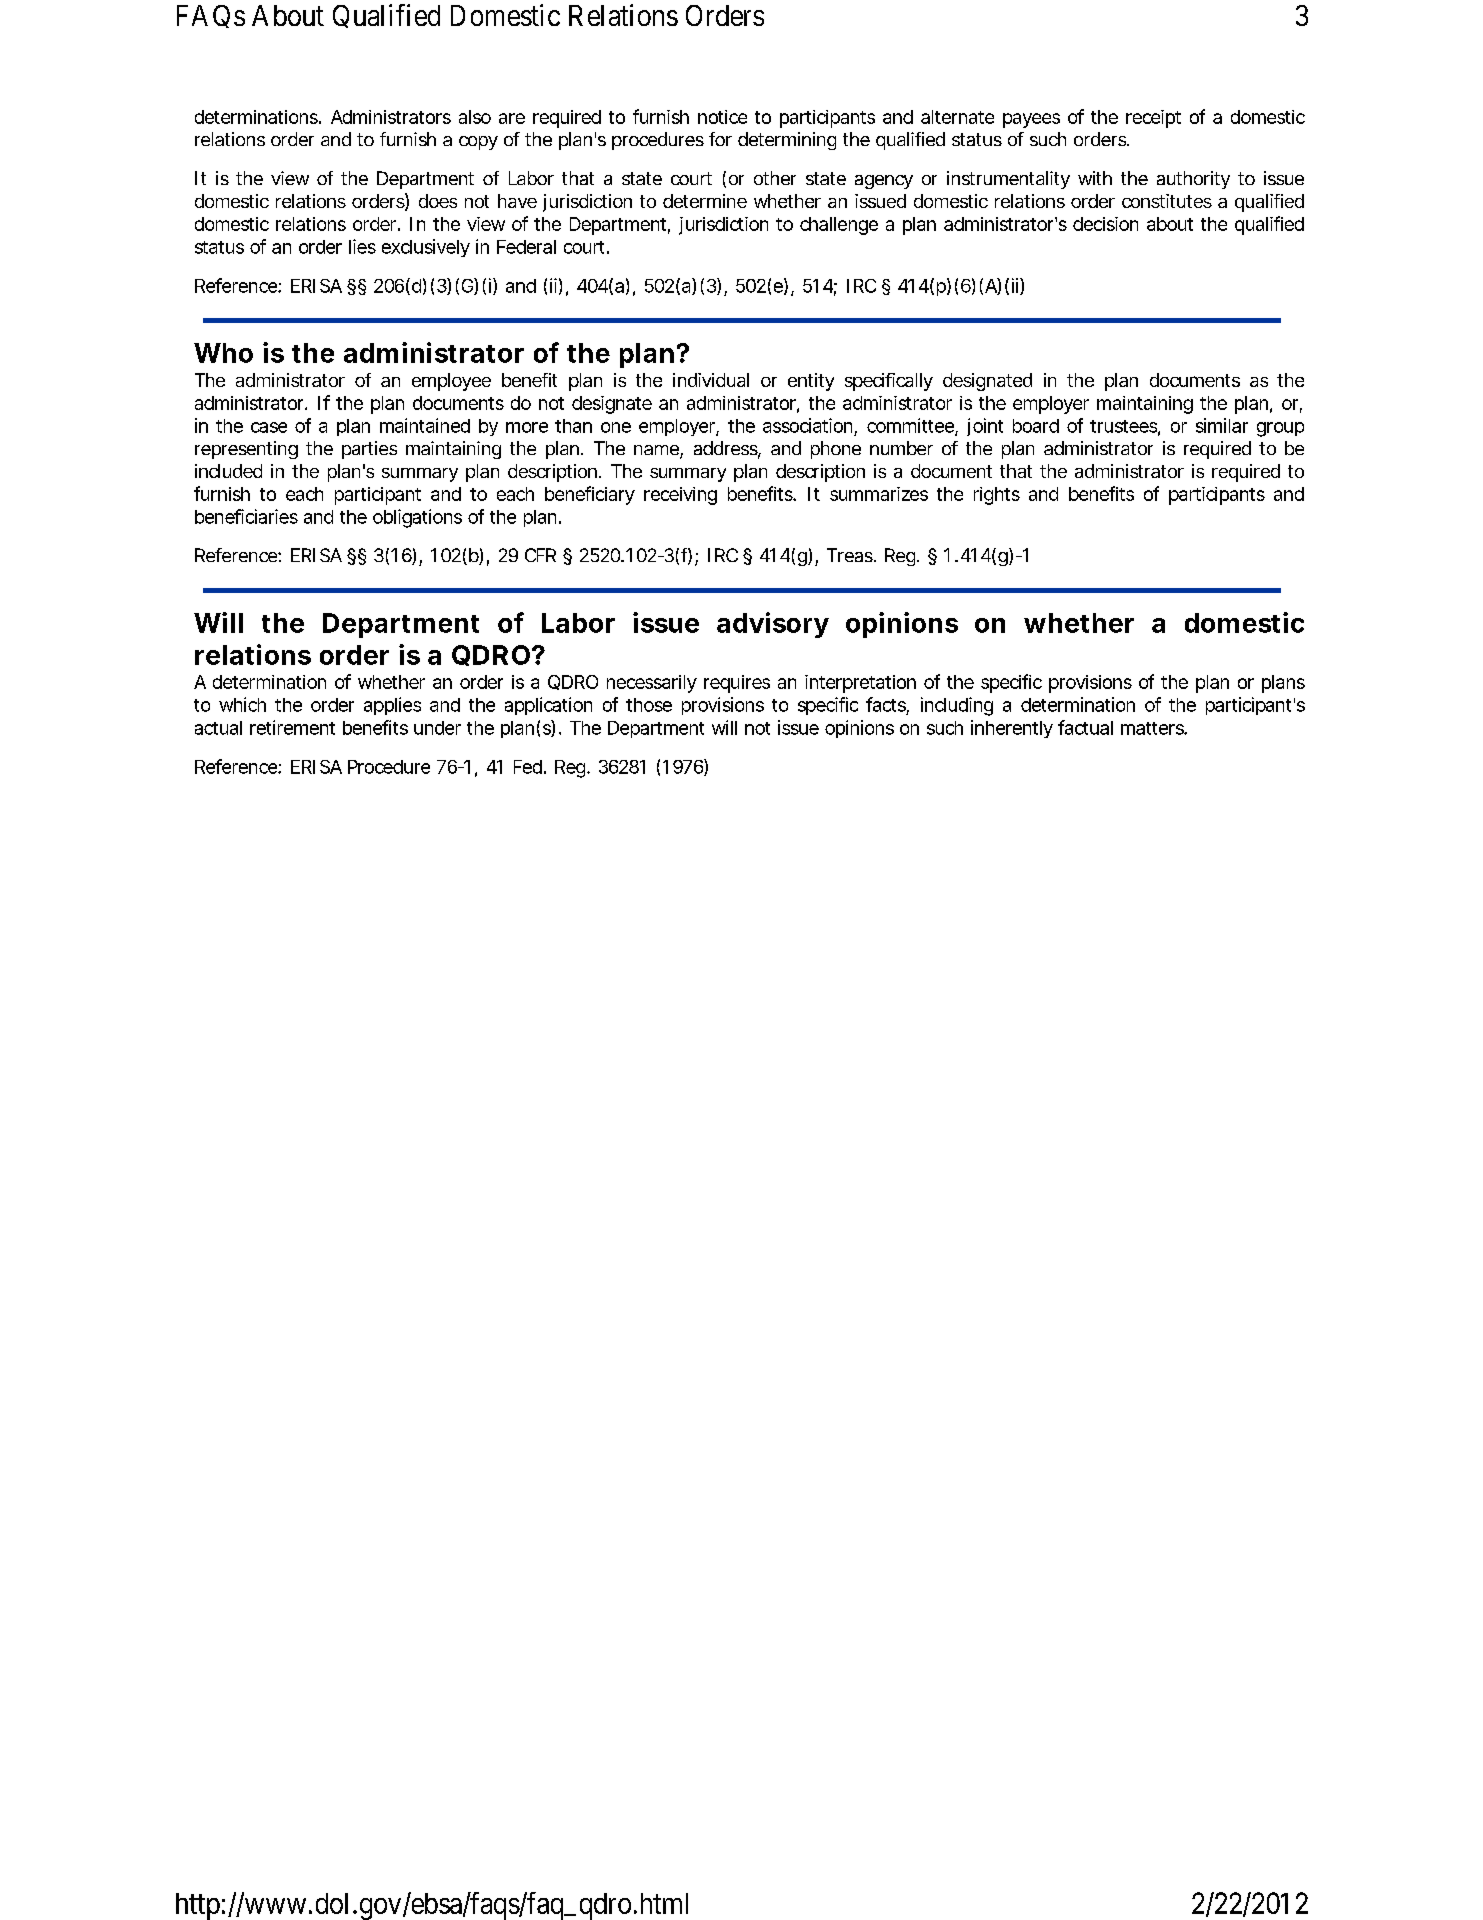  I want to click on individual, so click(711, 380).
